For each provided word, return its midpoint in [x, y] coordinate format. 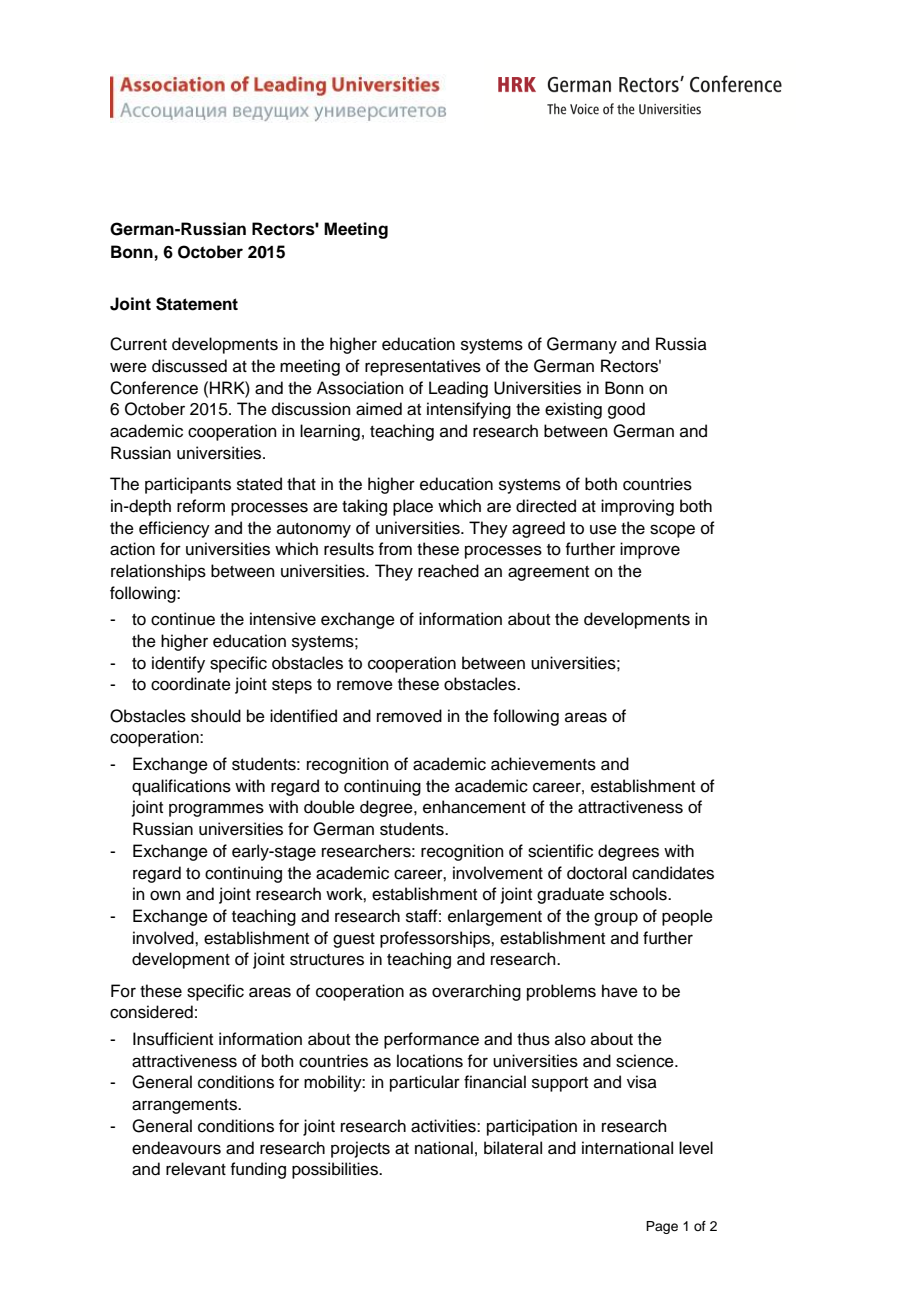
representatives [423, 367]
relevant [196, 1169]
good [626, 410]
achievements [543, 764]
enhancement [474, 807]
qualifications [181, 787]
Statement [197, 304]
